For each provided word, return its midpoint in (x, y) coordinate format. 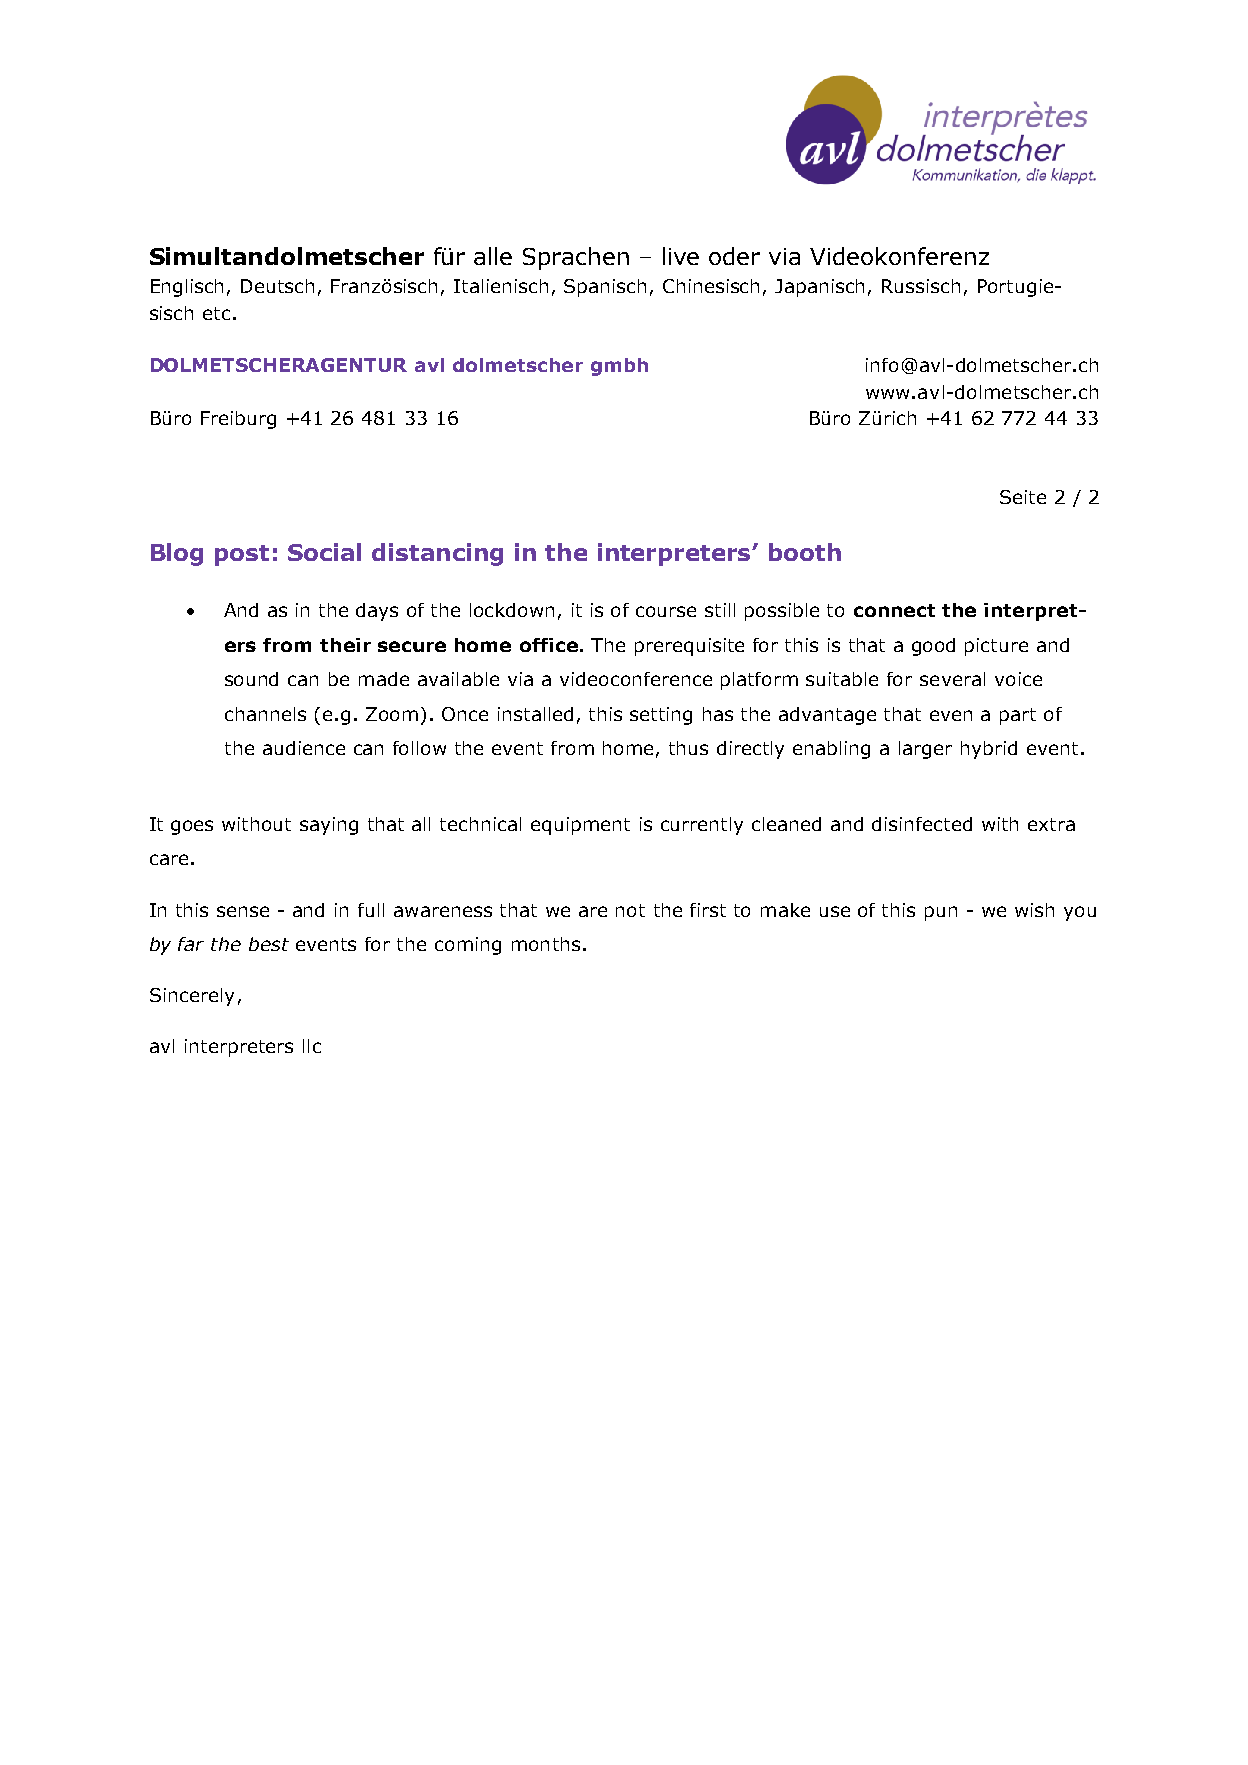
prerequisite (689, 647)
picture (996, 647)
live (681, 256)
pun (941, 913)
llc (312, 1046)
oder (734, 256)
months (546, 944)
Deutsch (277, 286)
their (345, 645)
